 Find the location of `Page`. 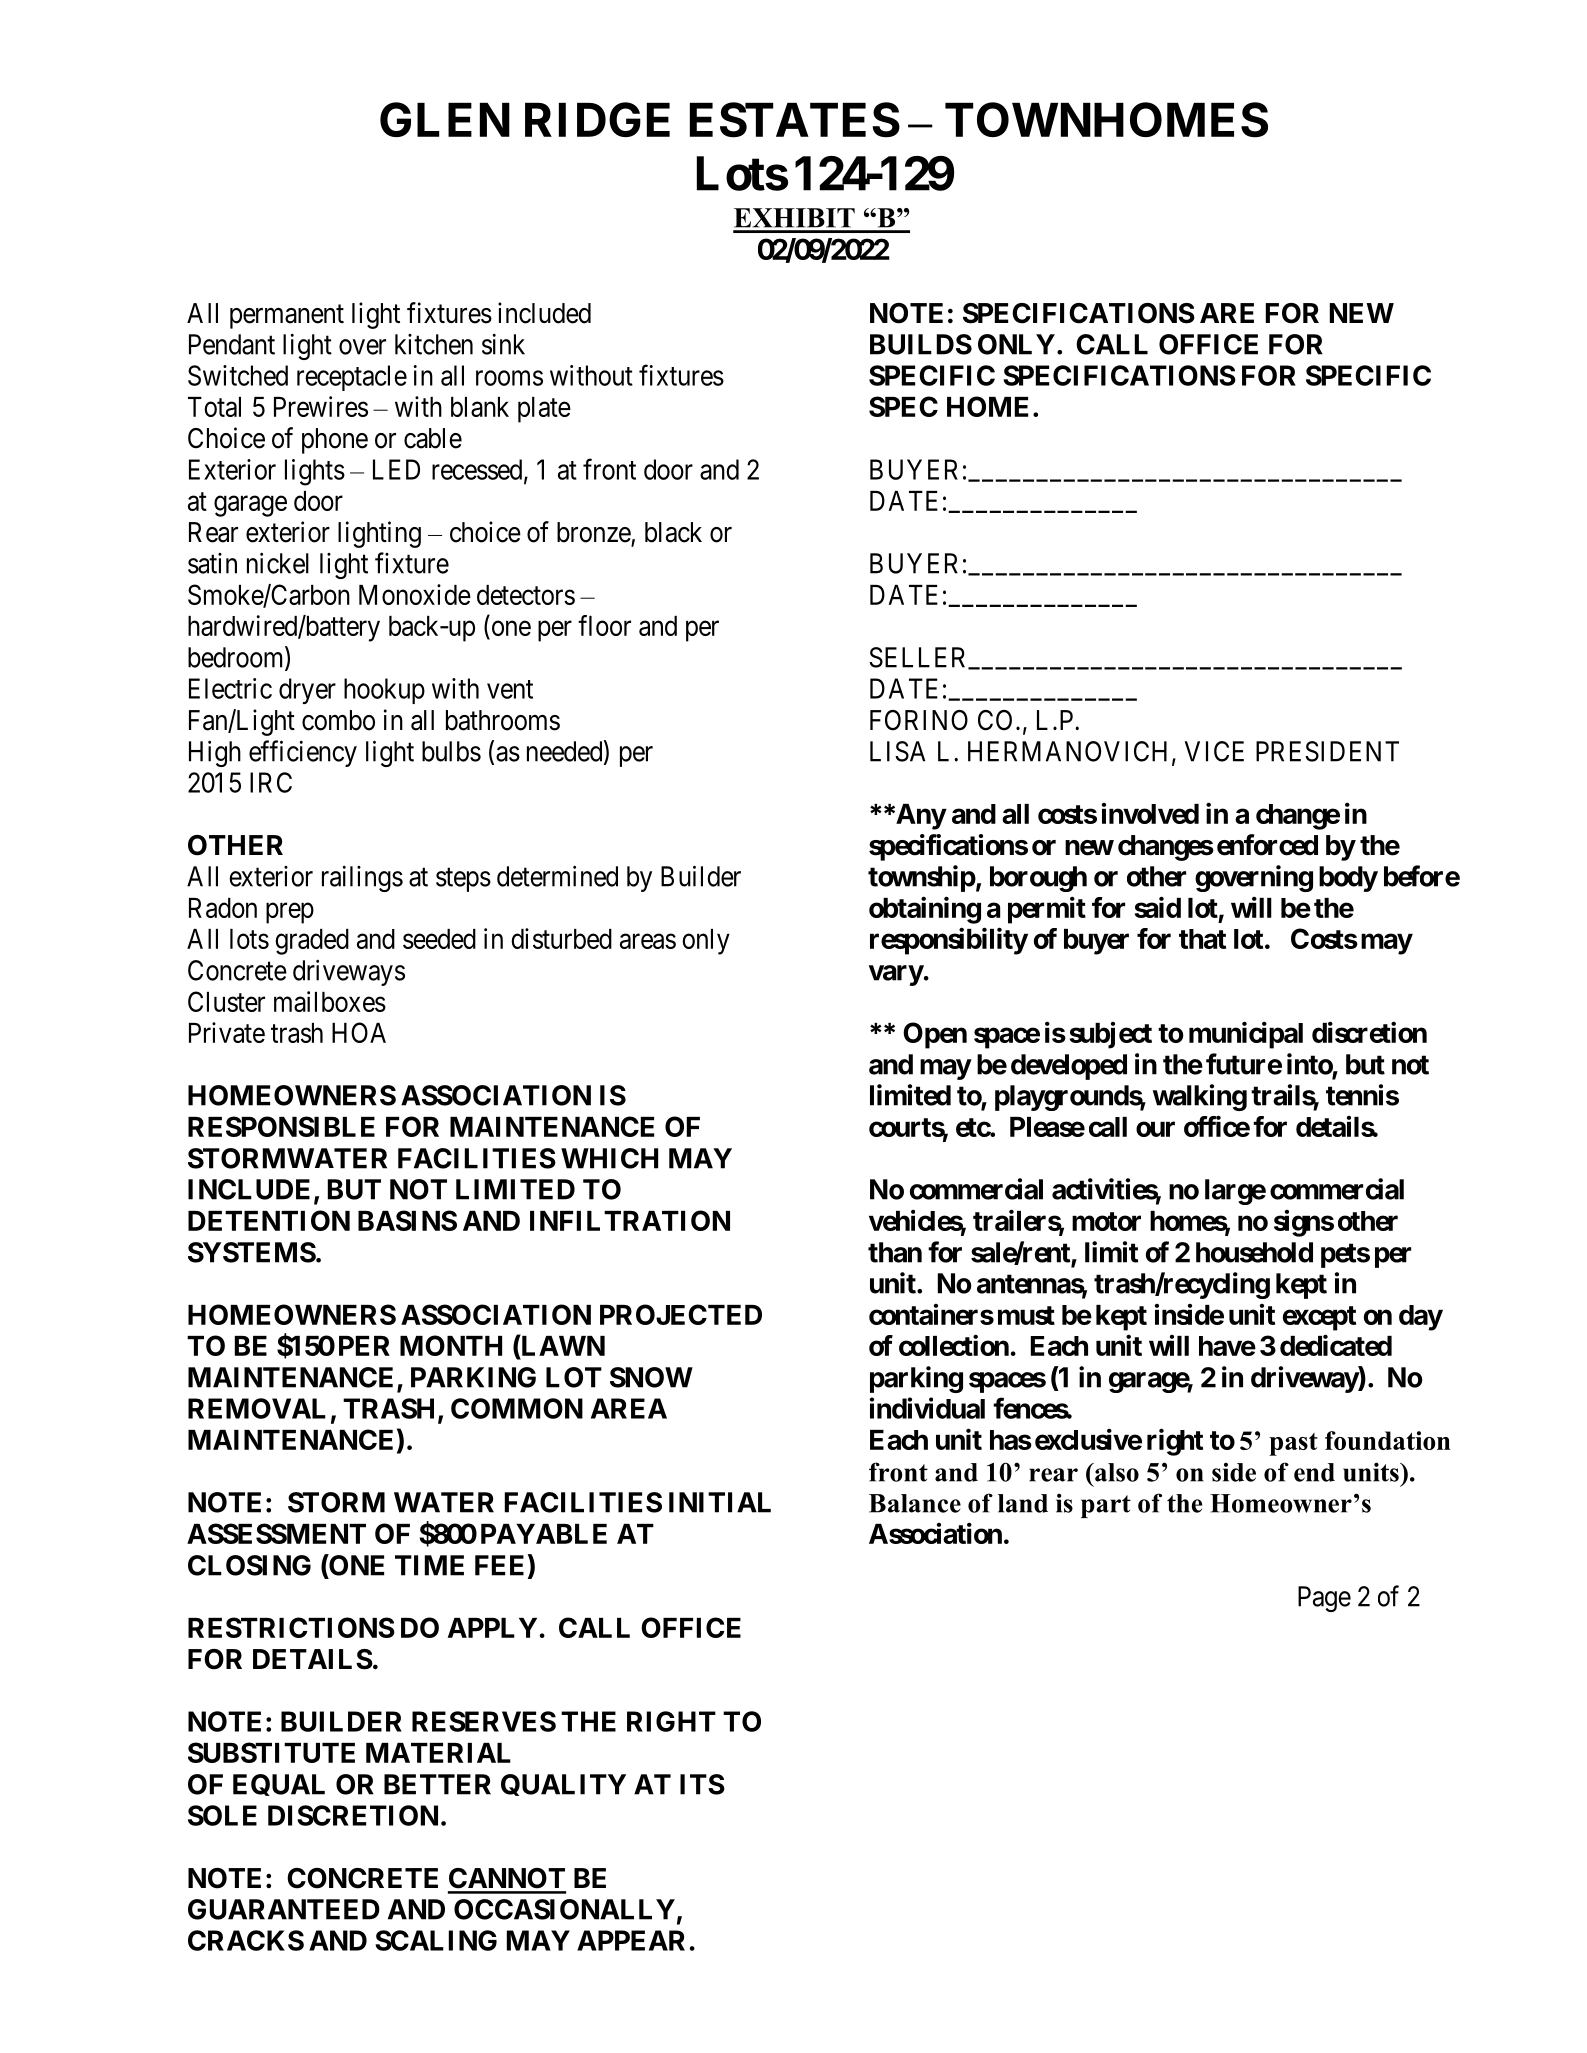

Page is located at coordinates (1324, 1599).
